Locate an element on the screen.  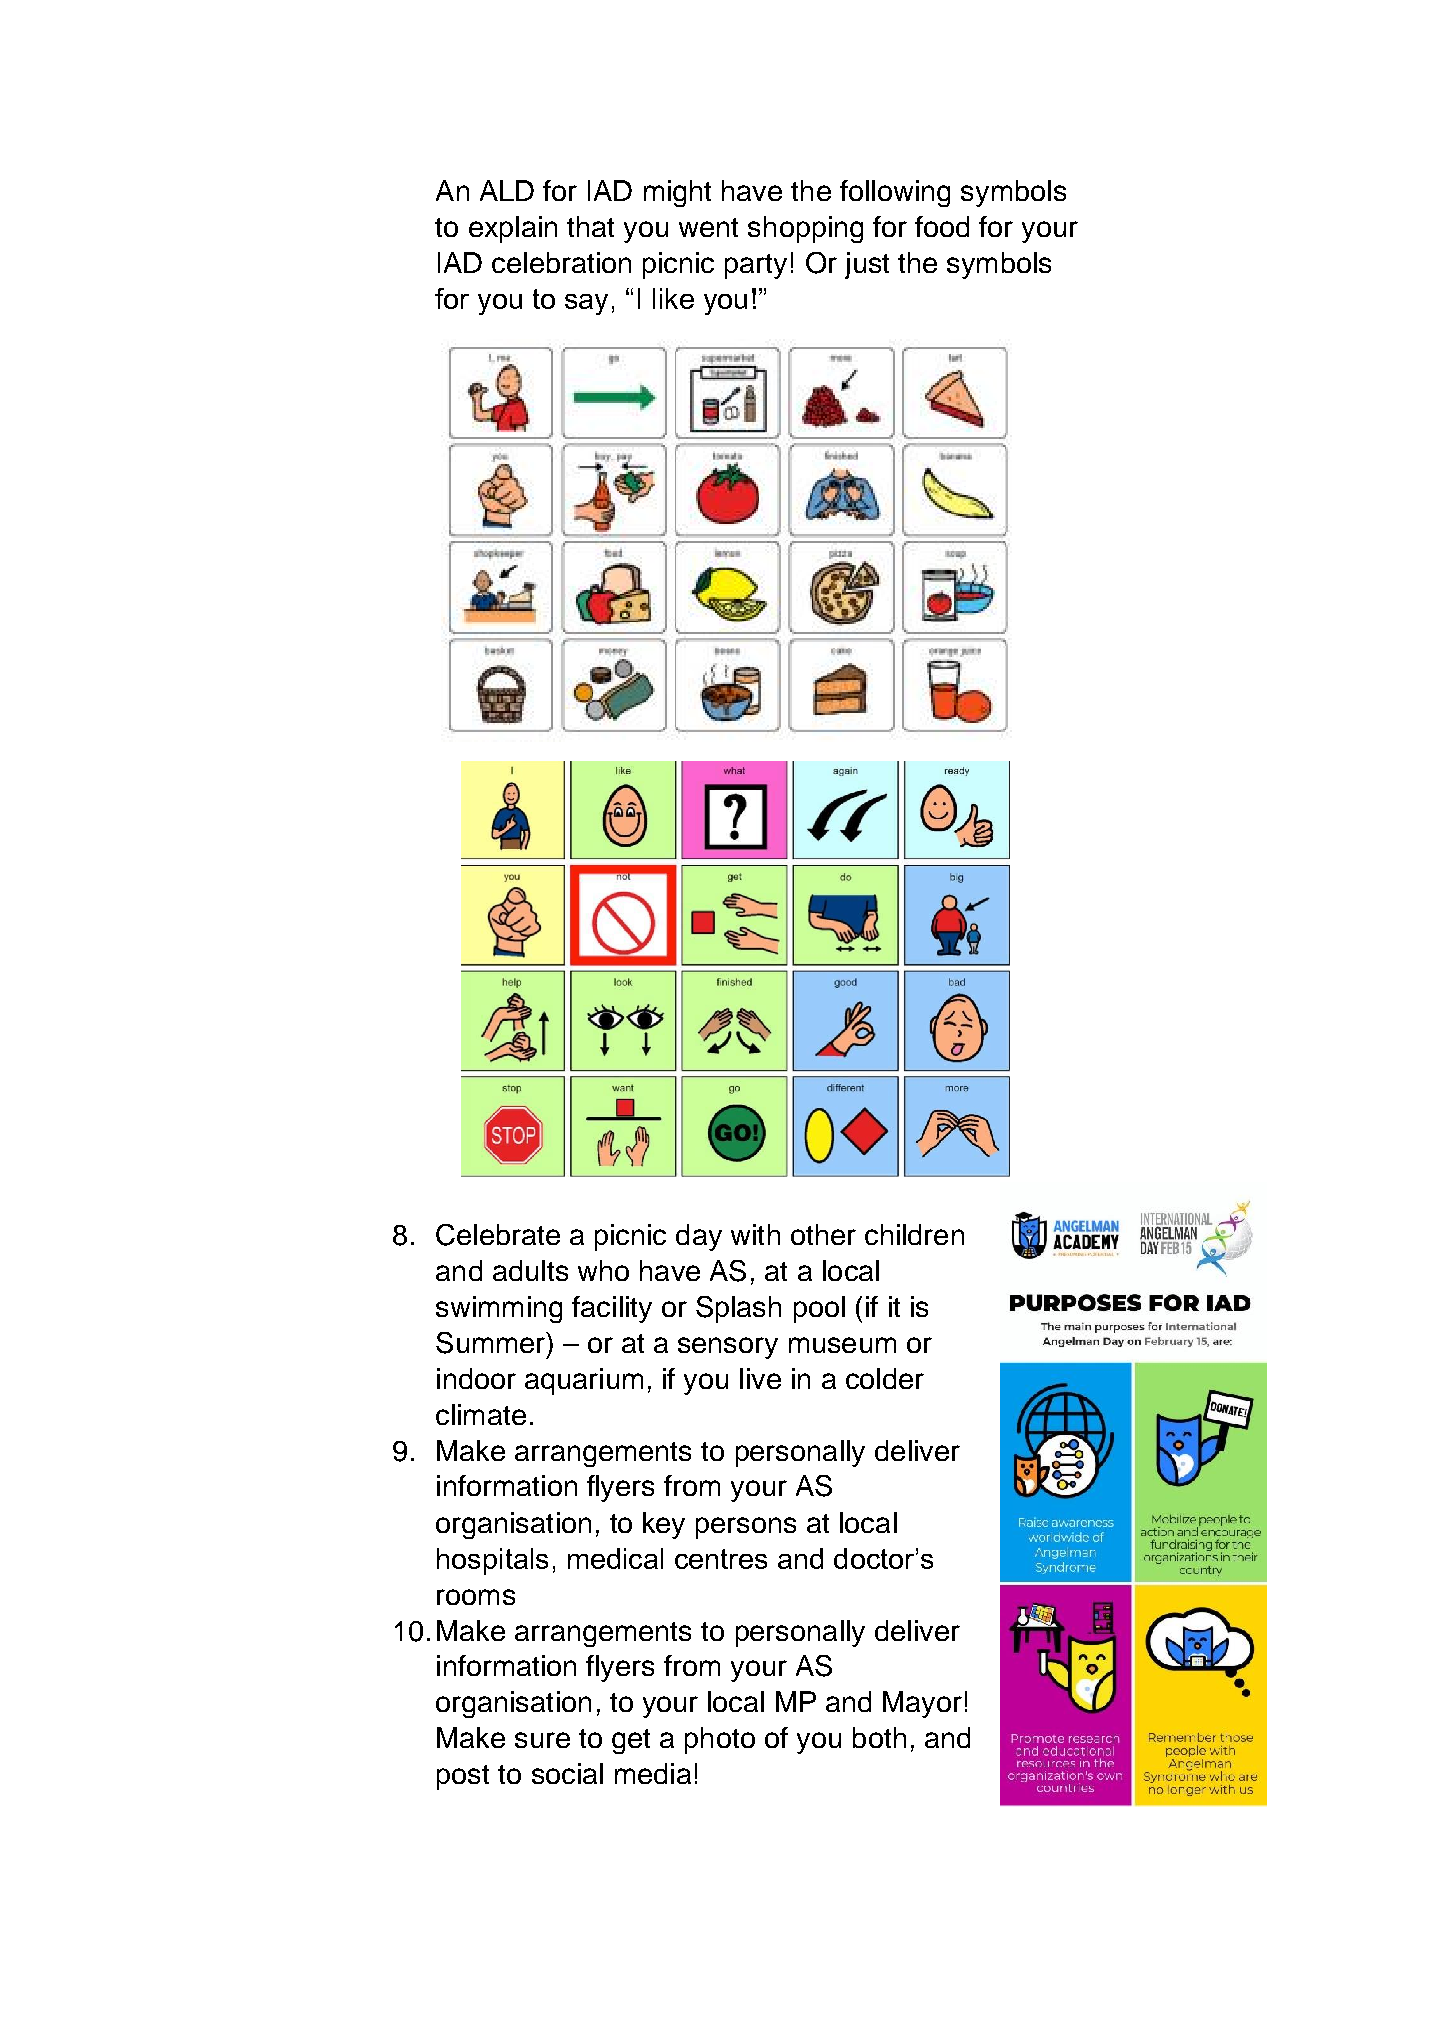
explain is located at coordinates (513, 229).
